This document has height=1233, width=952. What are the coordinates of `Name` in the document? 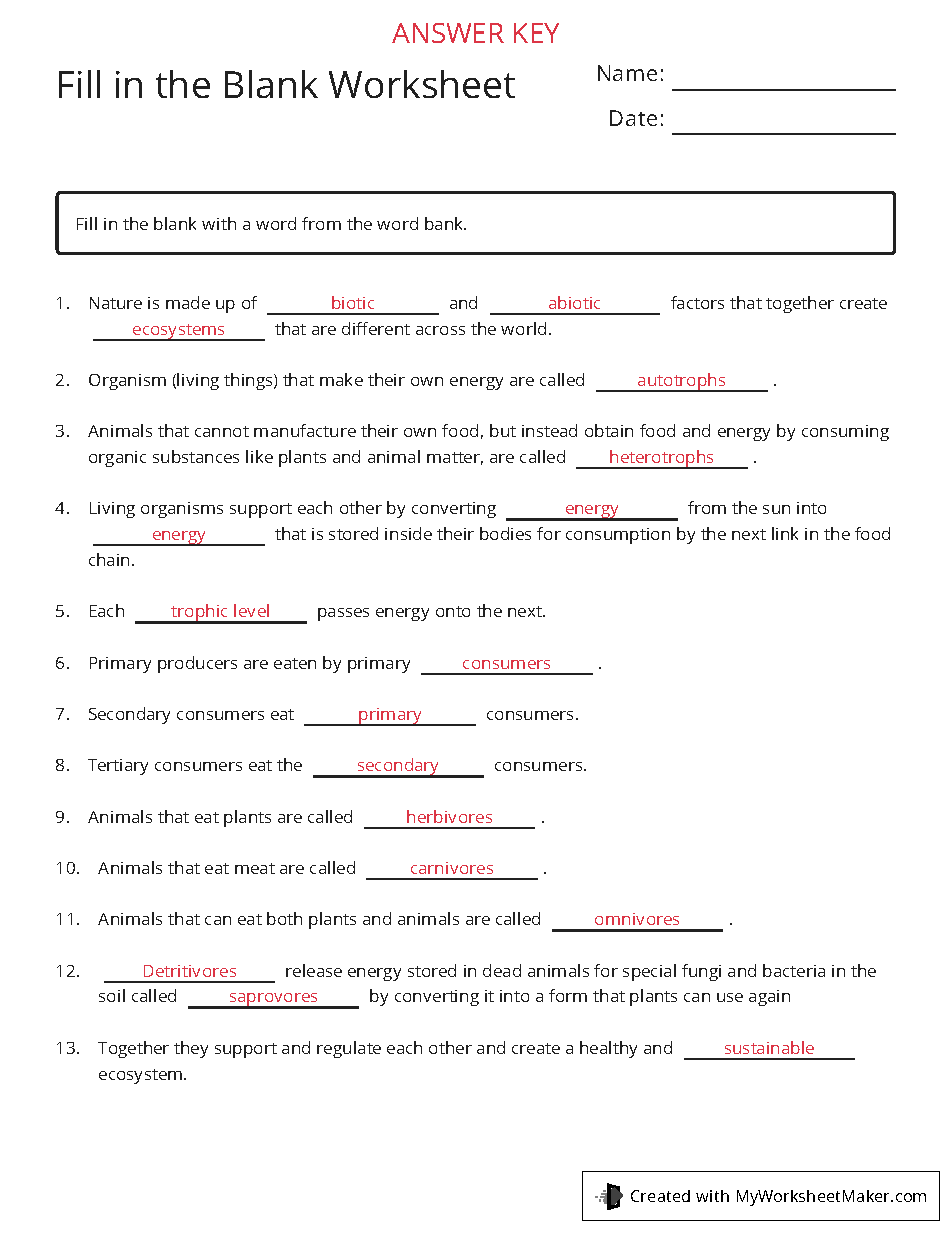 It's located at (627, 73).
